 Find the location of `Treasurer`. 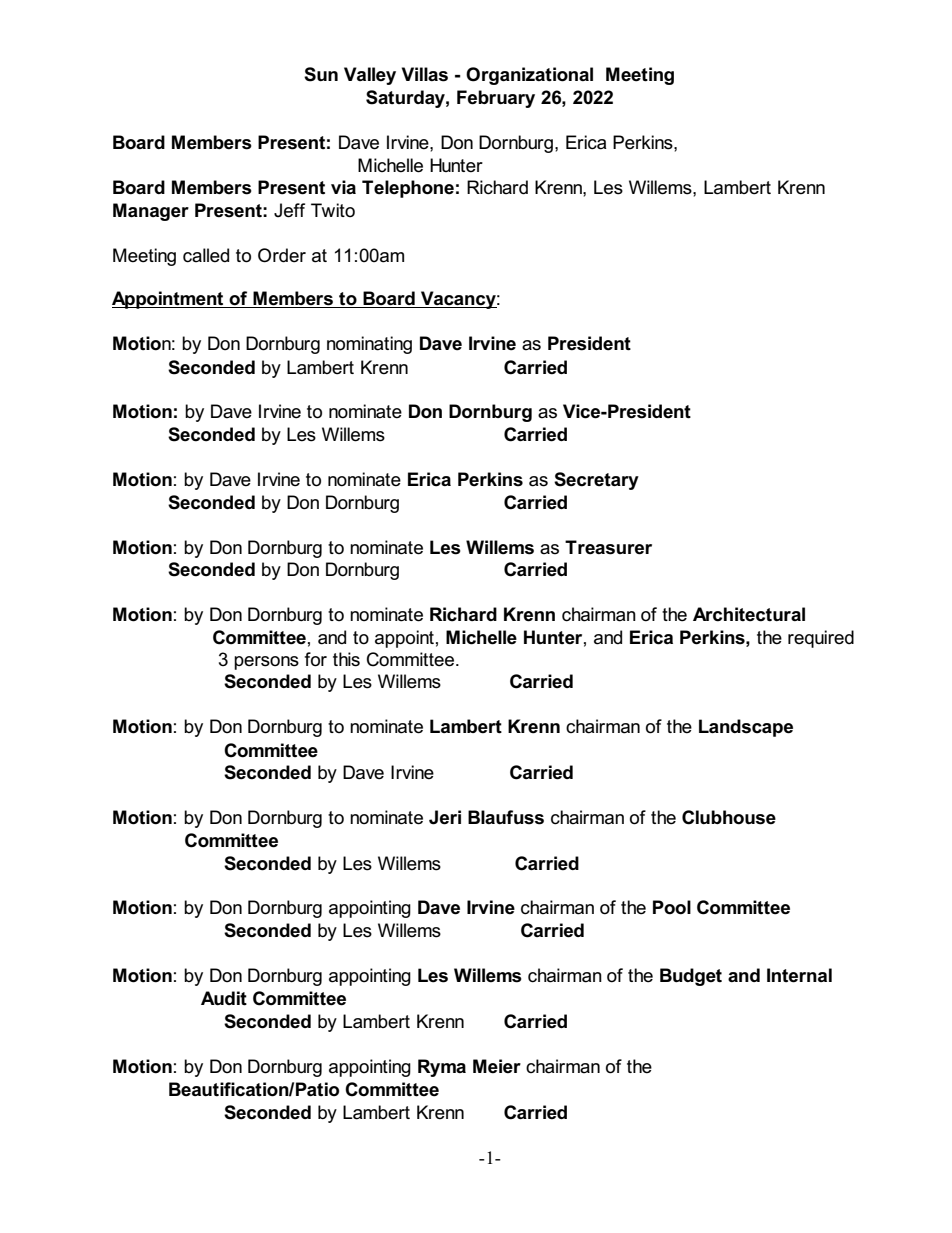

Treasurer is located at coordinates (608, 547).
